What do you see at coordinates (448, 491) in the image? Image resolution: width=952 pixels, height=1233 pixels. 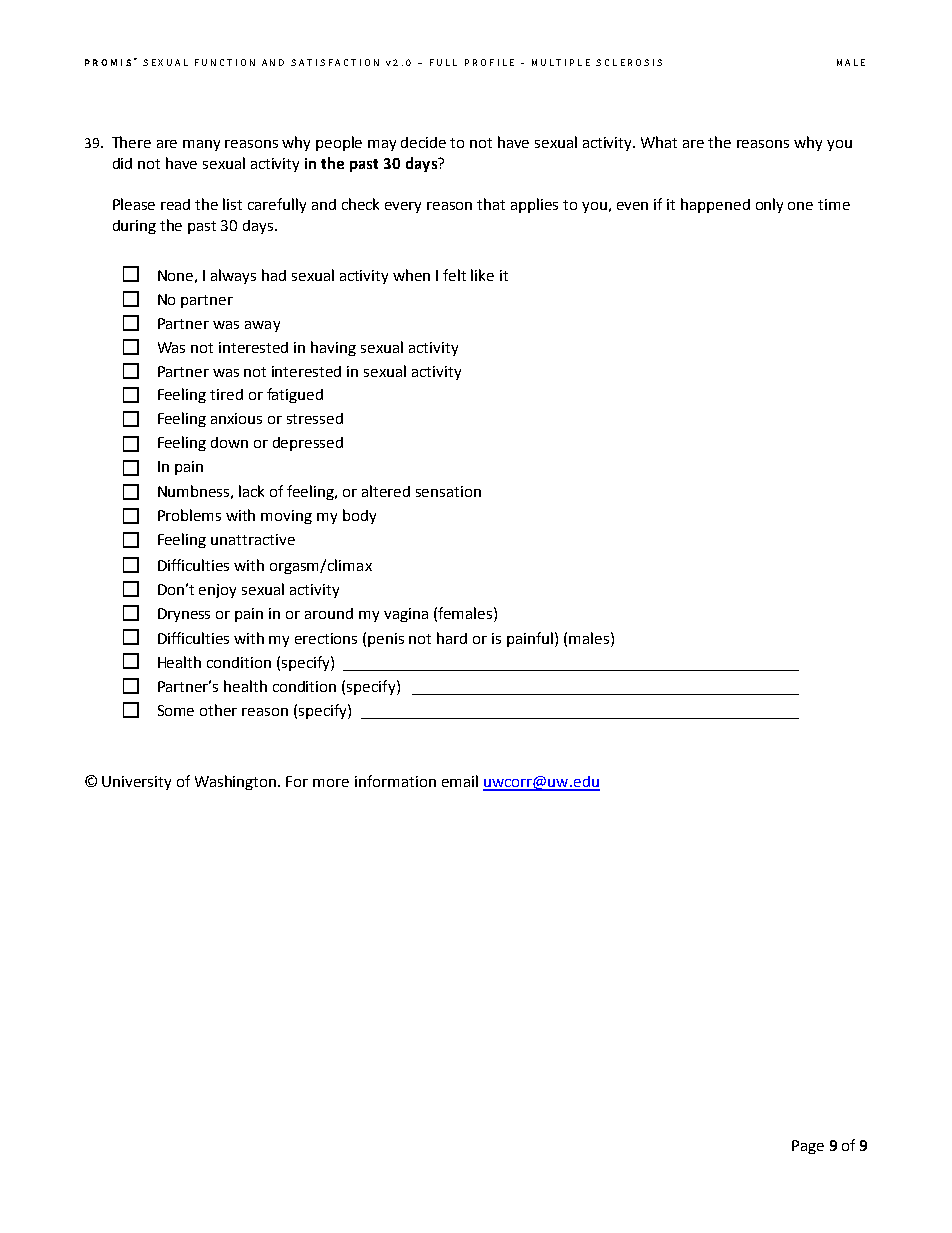 I see `sensation` at bounding box center [448, 491].
